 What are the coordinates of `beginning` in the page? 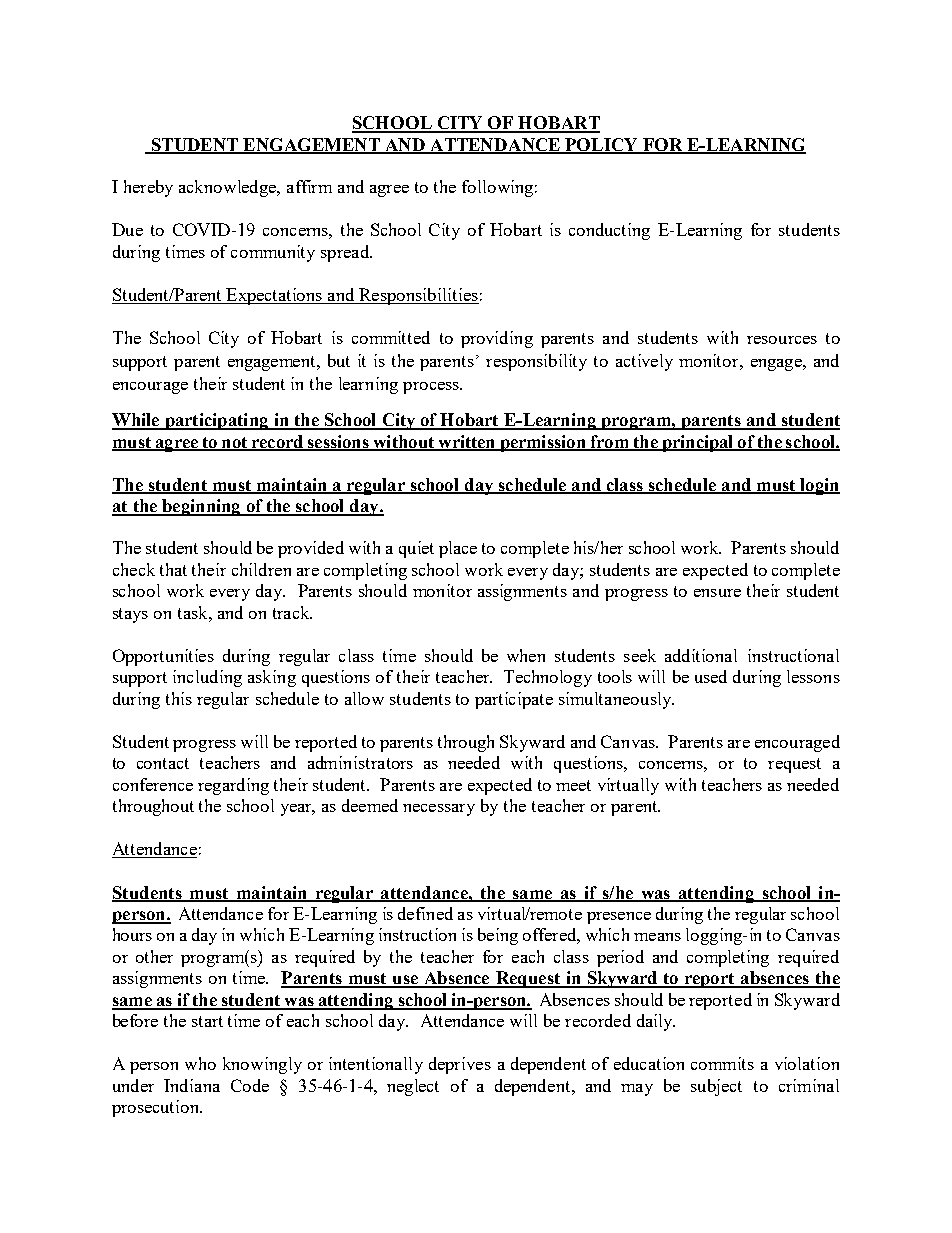 It's located at (201, 507).
